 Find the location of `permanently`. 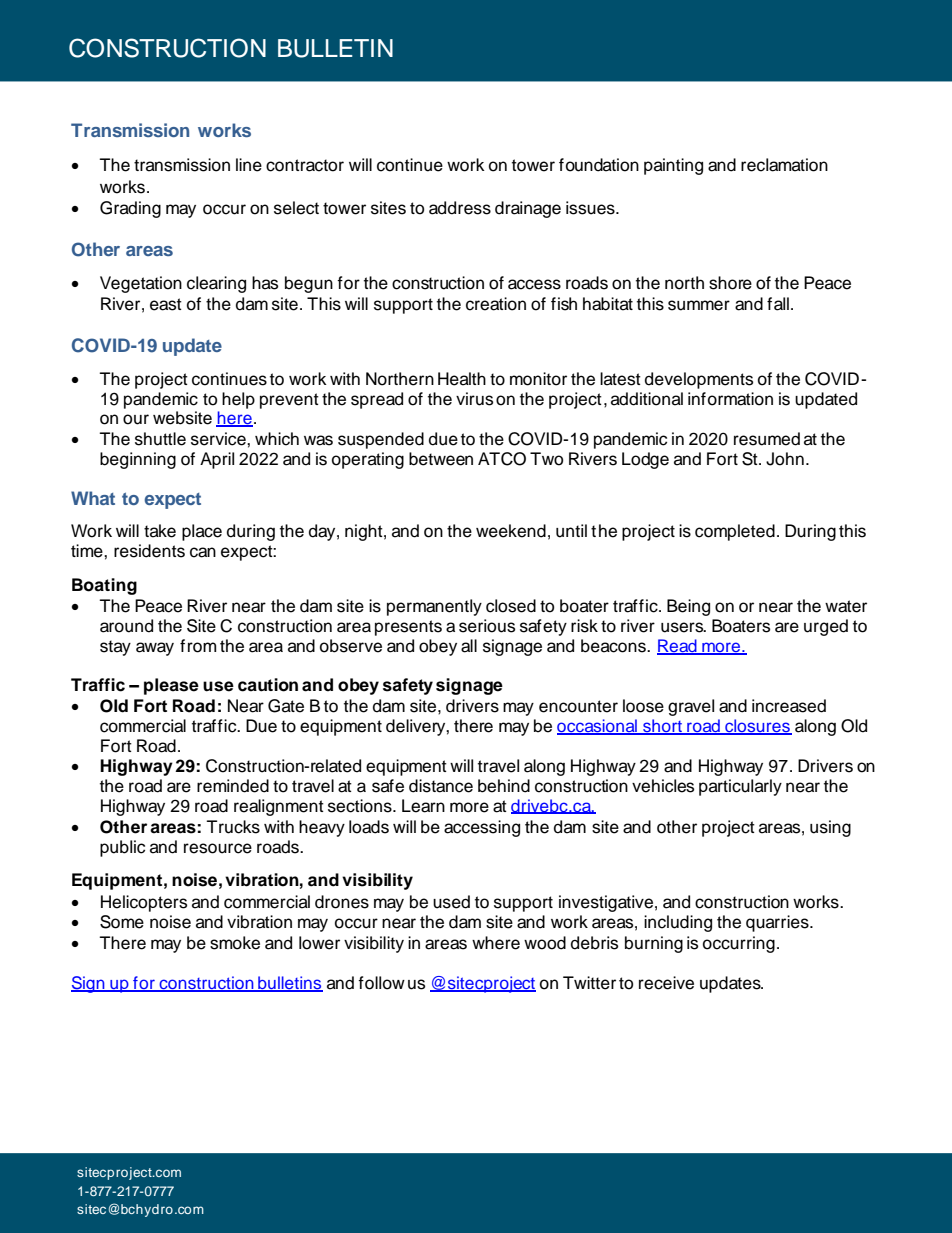

permanently is located at coordinates (434, 607).
